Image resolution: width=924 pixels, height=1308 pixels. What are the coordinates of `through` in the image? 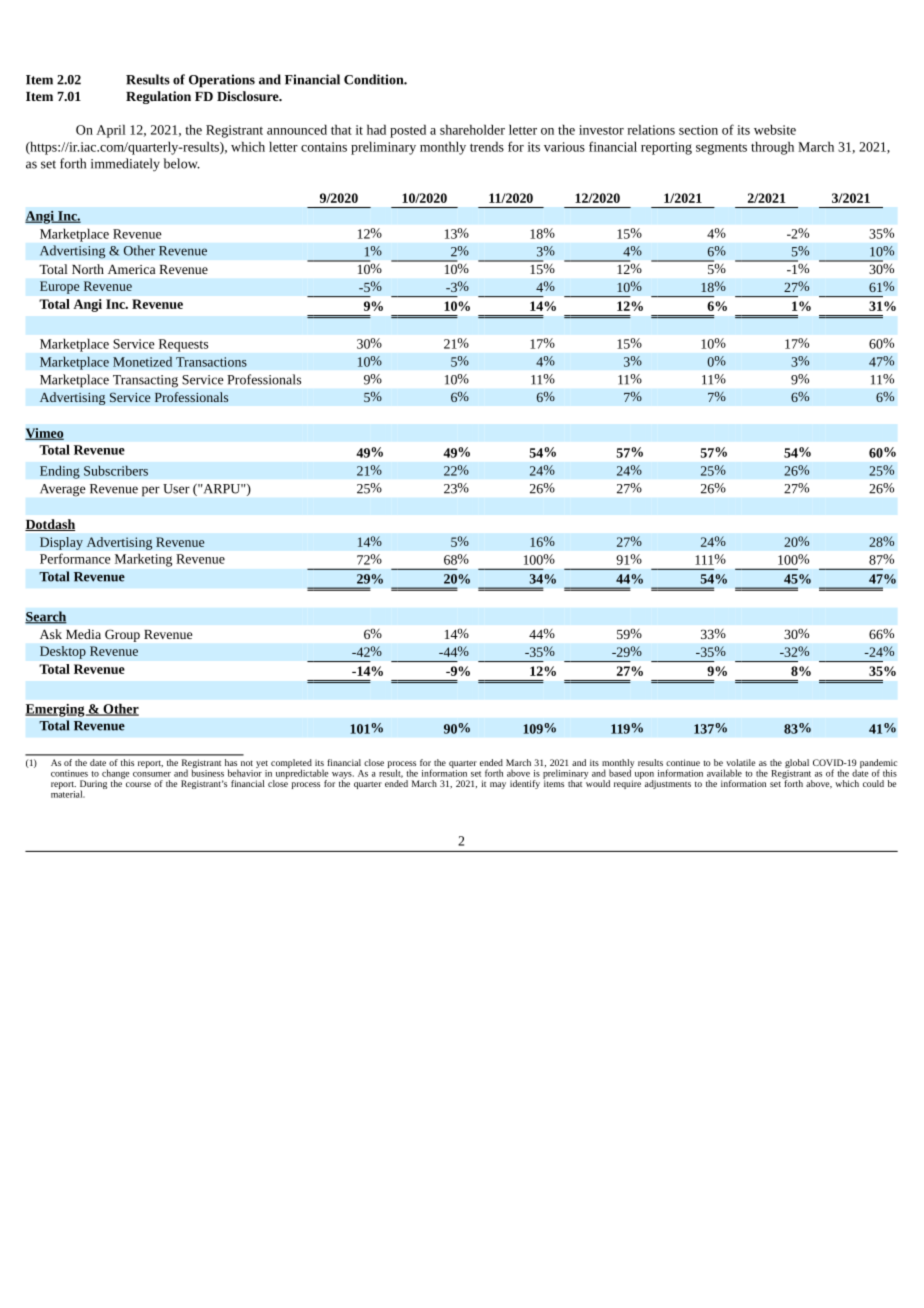 It's located at (772, 148).
